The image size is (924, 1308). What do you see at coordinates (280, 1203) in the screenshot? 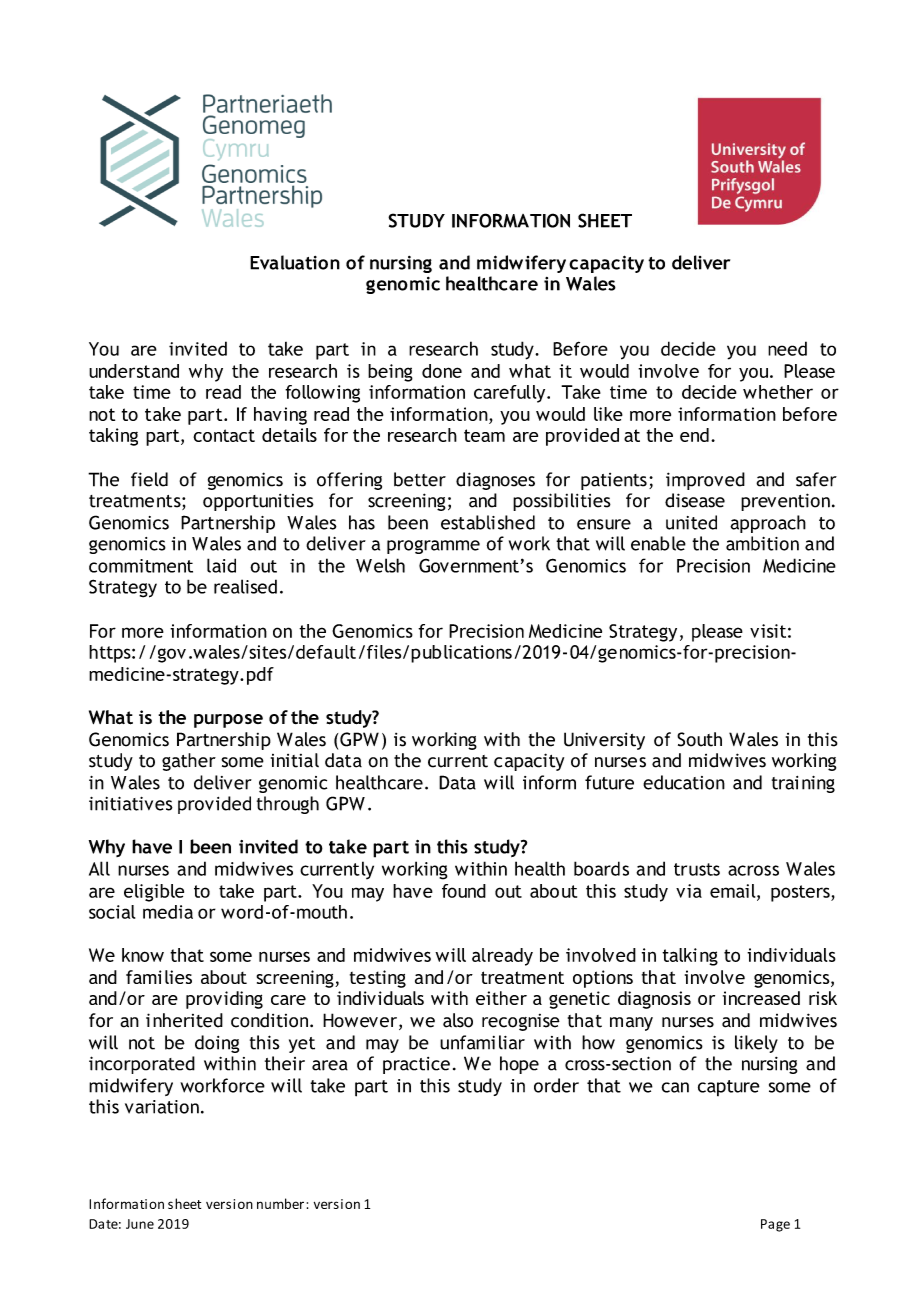
I see `number` at bounding box center [280, 1203].
